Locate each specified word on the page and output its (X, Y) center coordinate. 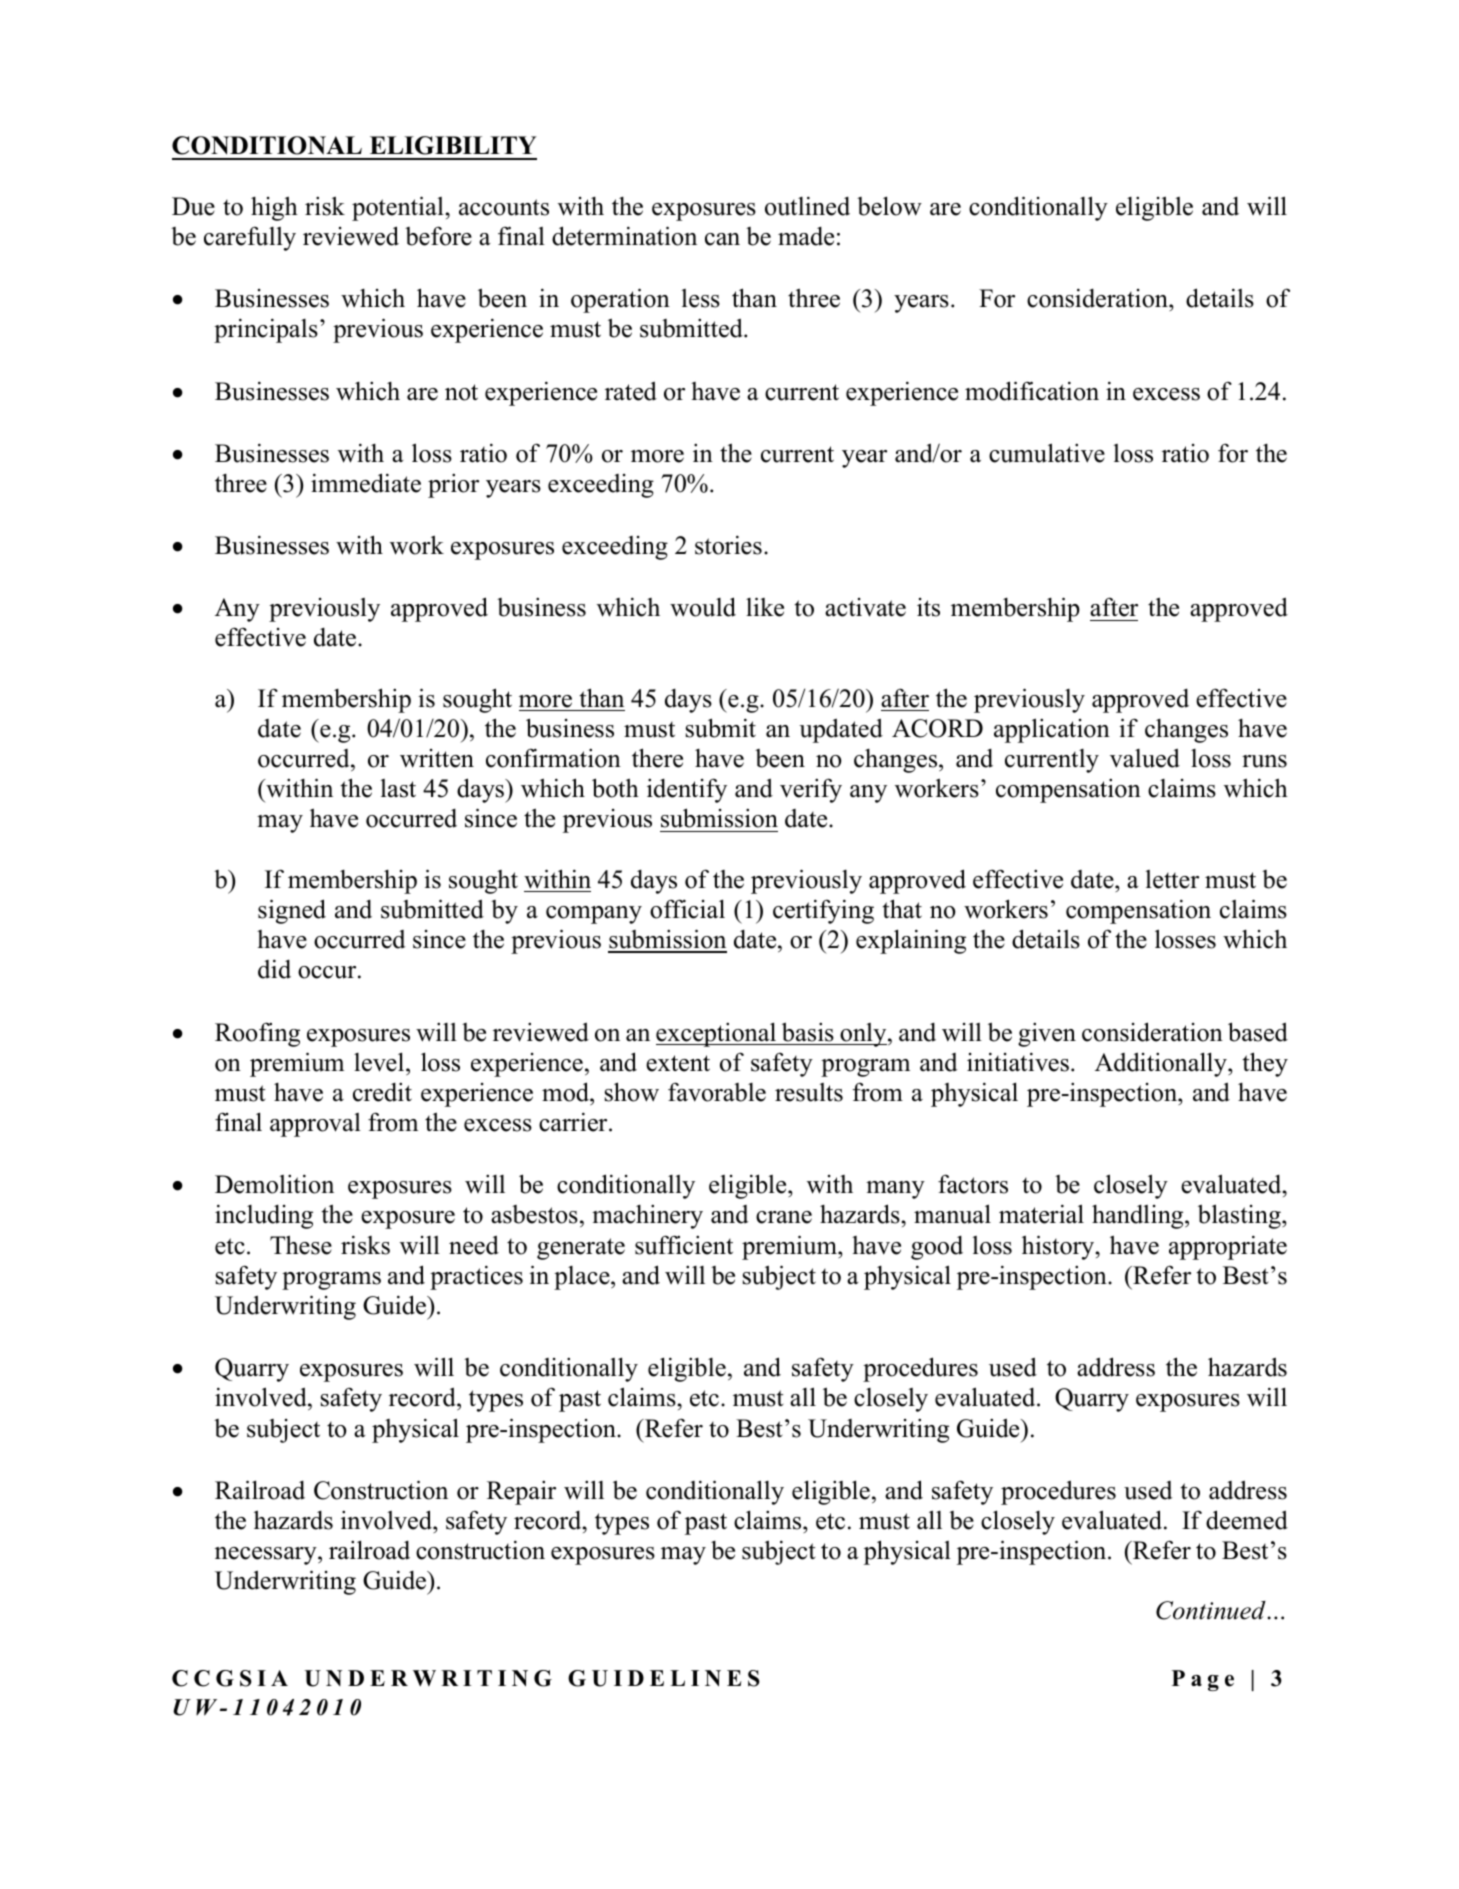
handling (1139, 1217)
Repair (521, 1492)
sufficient (684, 1245)
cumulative (1047, 453)
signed (292, 911)
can (722, 239)
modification (1032, 391)
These (301, 1245)
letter (1172, 879)
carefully (250, 238)
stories (728, 545)
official (687, 909)
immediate (366, 483)
